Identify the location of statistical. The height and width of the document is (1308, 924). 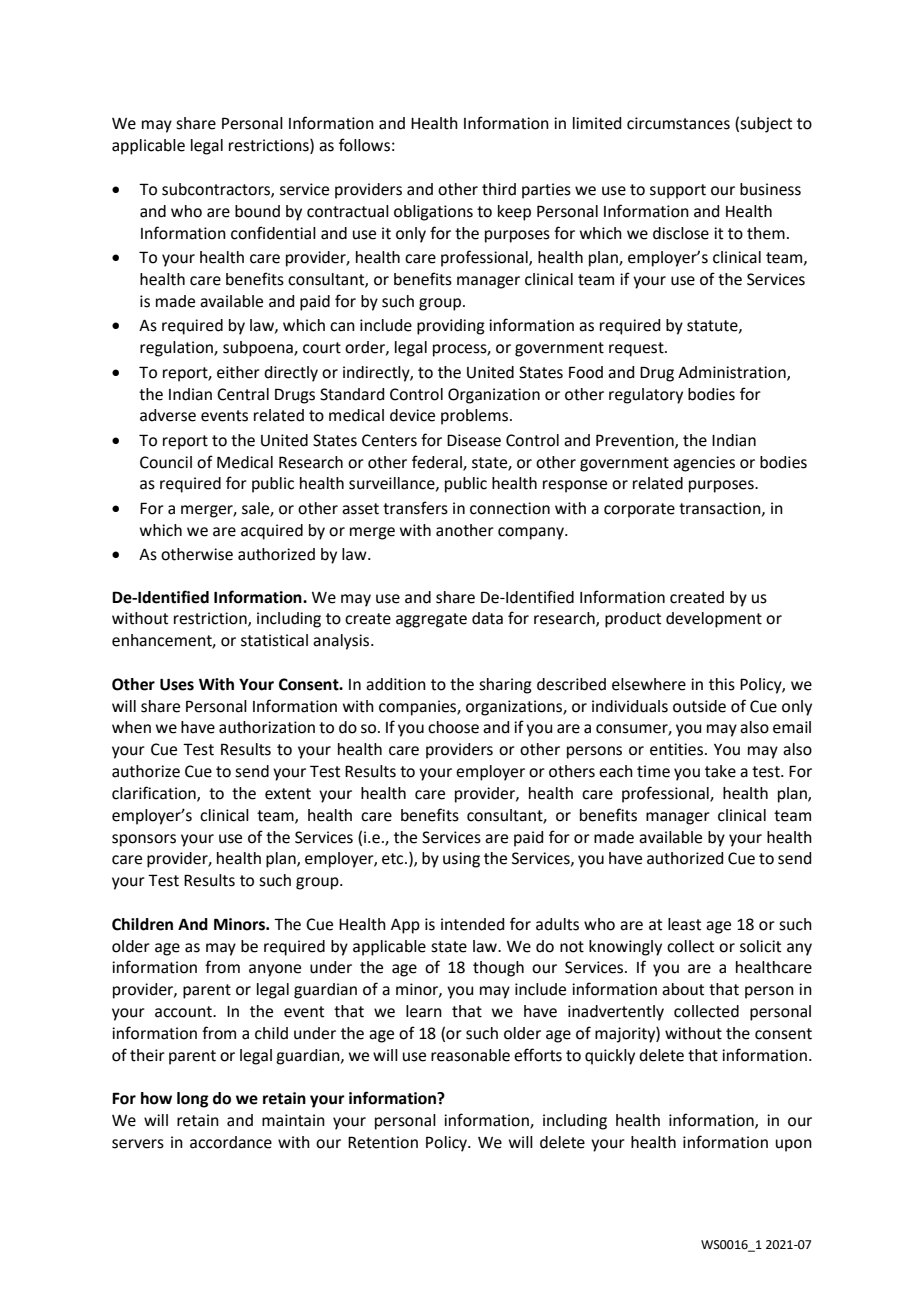
(274, 640).
